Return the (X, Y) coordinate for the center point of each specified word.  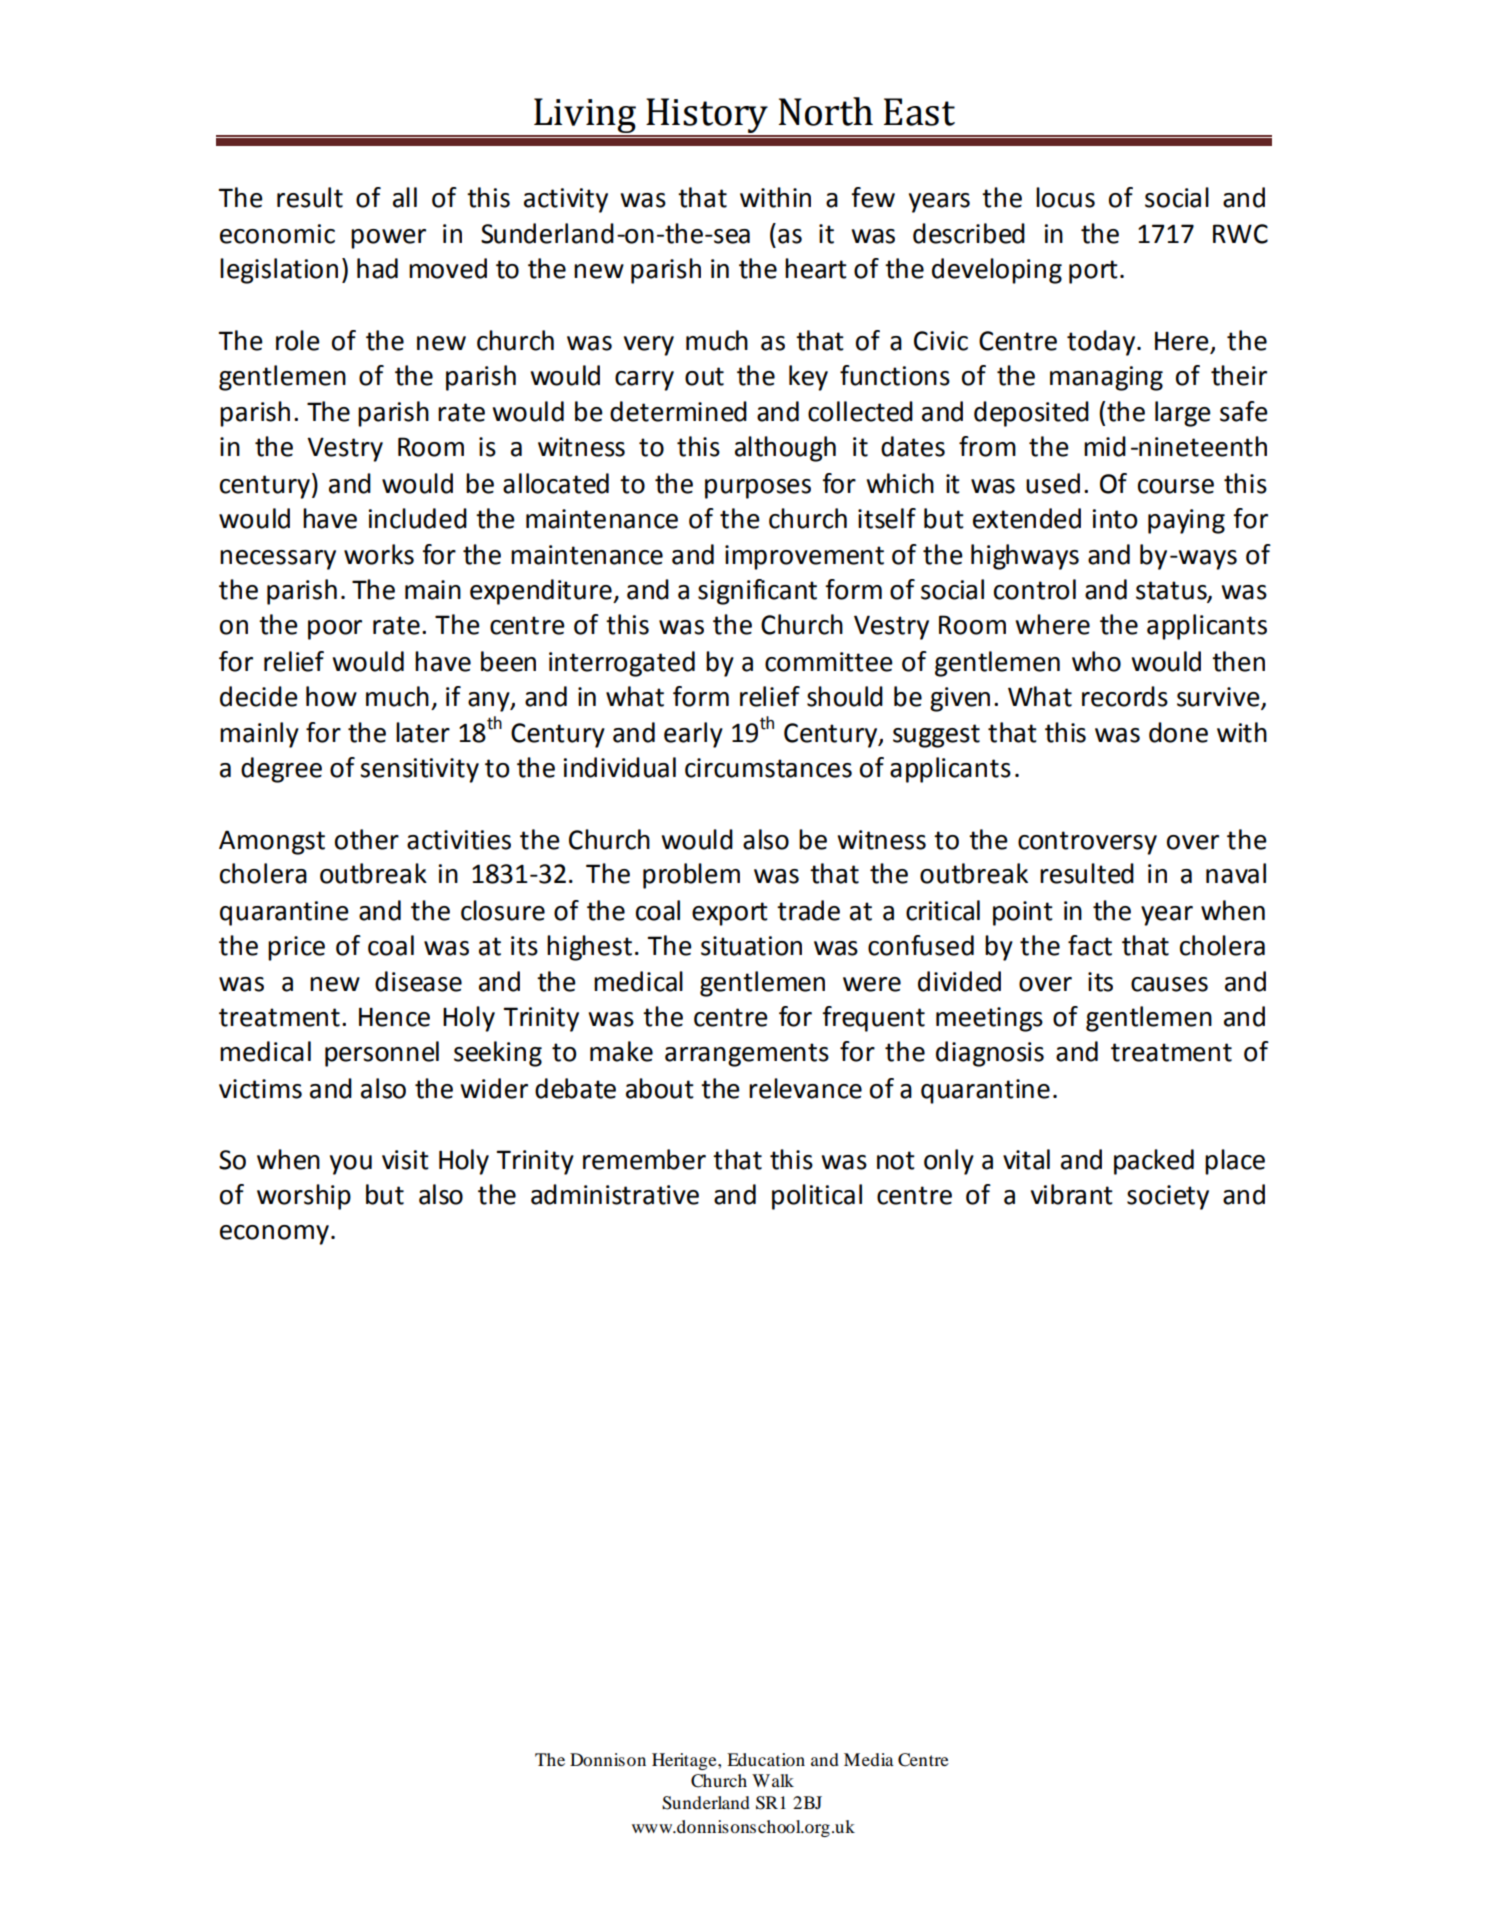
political (817, 1197)
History (707, 117)
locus (1065, 197)
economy (274, 1235)
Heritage (685, 1761)
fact (1090, 945)
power (388, 239)
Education (766, 1759)
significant (757, 592)
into (1114, 519)
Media (869, 1759)
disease (418, 981)
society (1168, 1197)
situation (751, 946)
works (379, 554)
